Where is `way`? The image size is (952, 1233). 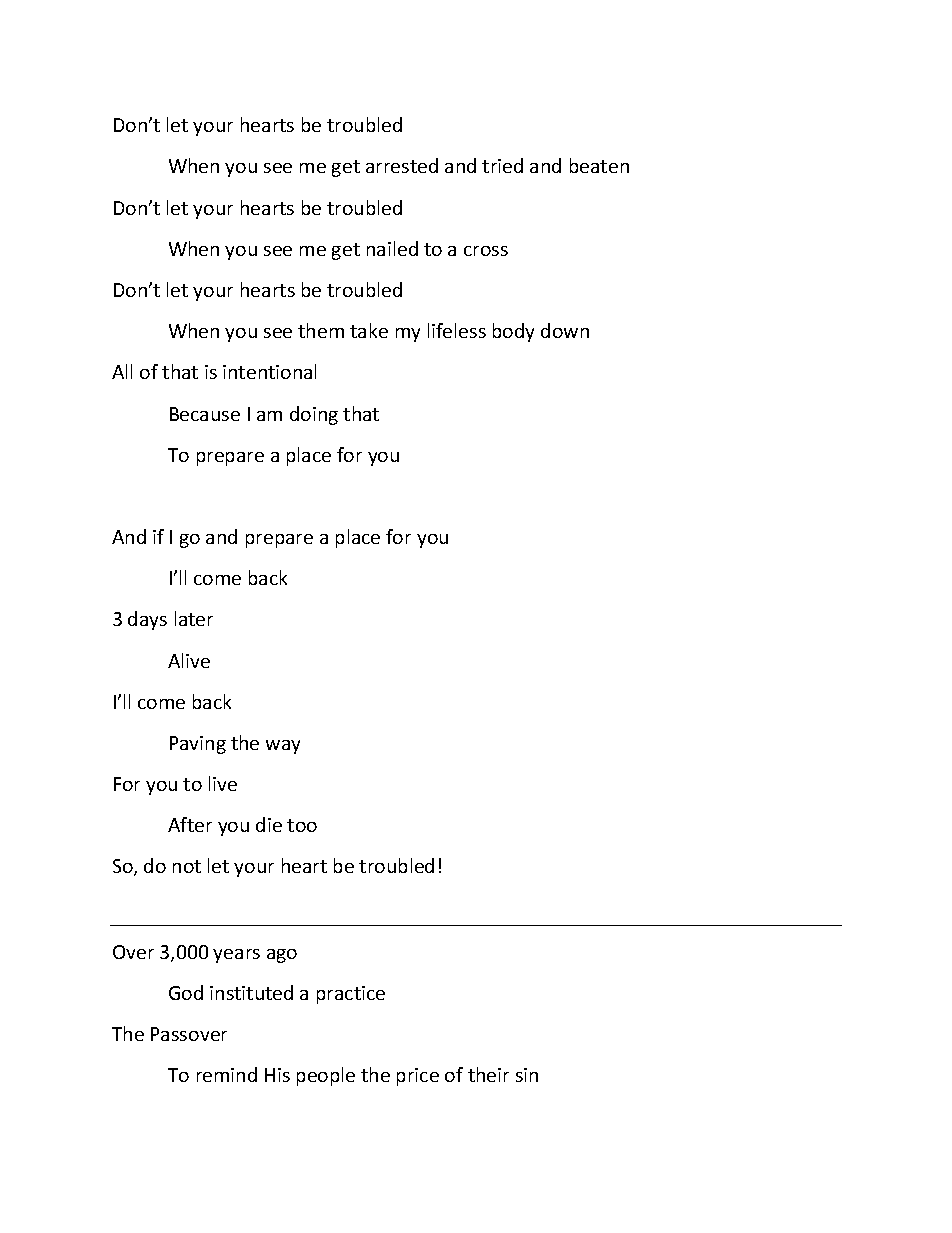 way is located at coordinates (283, 747).
